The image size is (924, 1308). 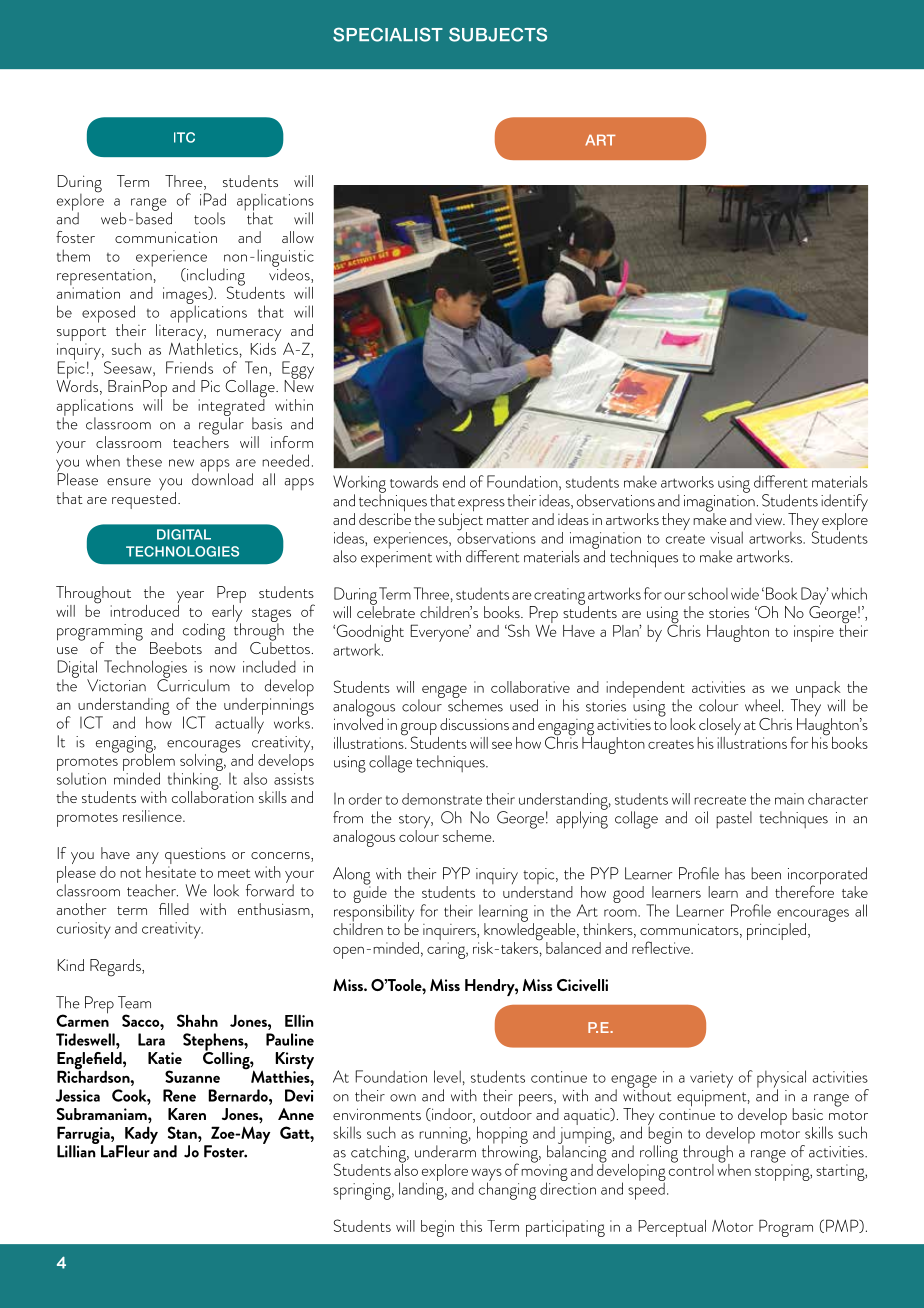 I want to click on allow, so click(x=298, y=237).
